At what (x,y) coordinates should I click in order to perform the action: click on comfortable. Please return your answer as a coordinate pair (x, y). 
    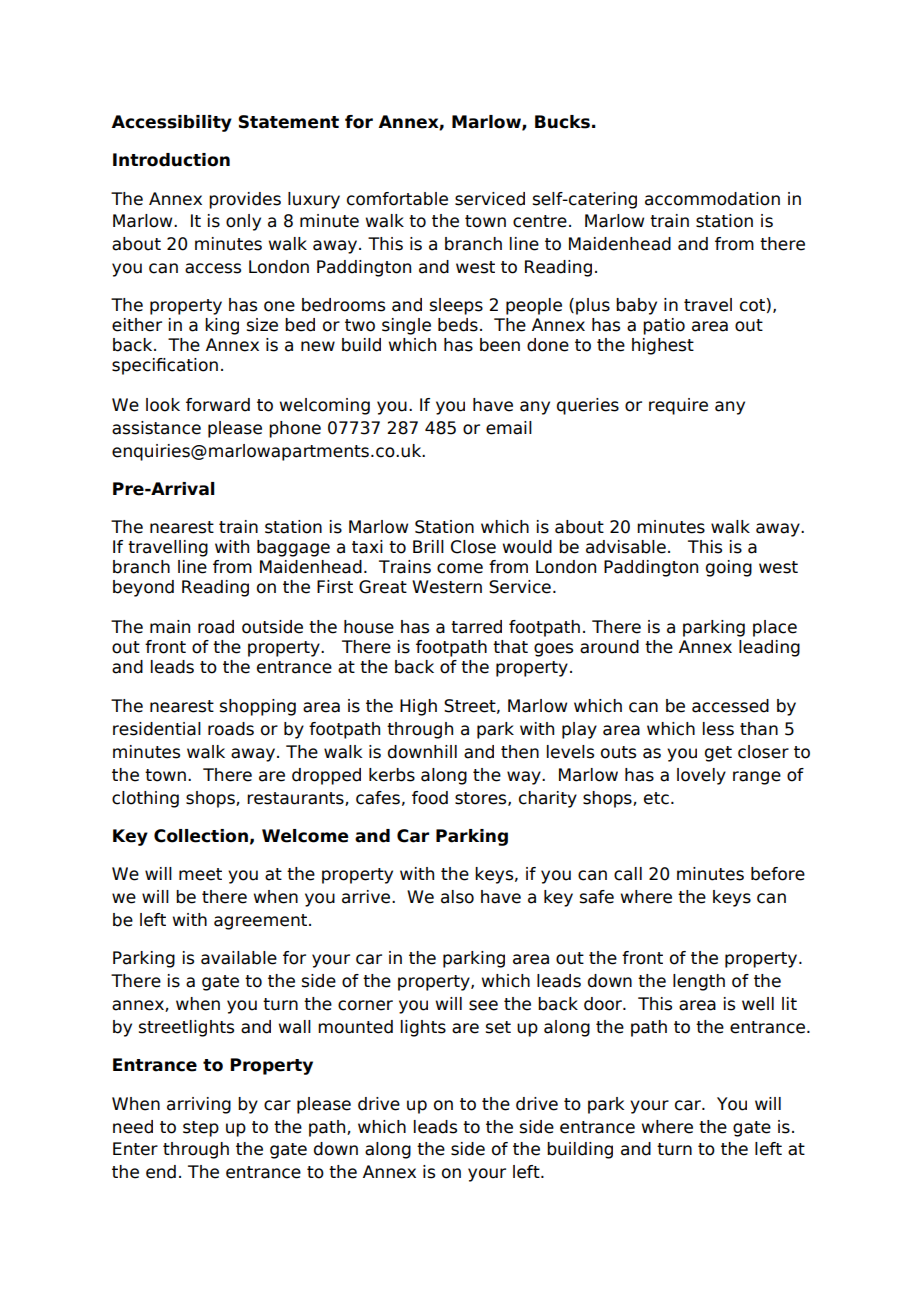
    Looking at the image, I should click on (397, 199).
